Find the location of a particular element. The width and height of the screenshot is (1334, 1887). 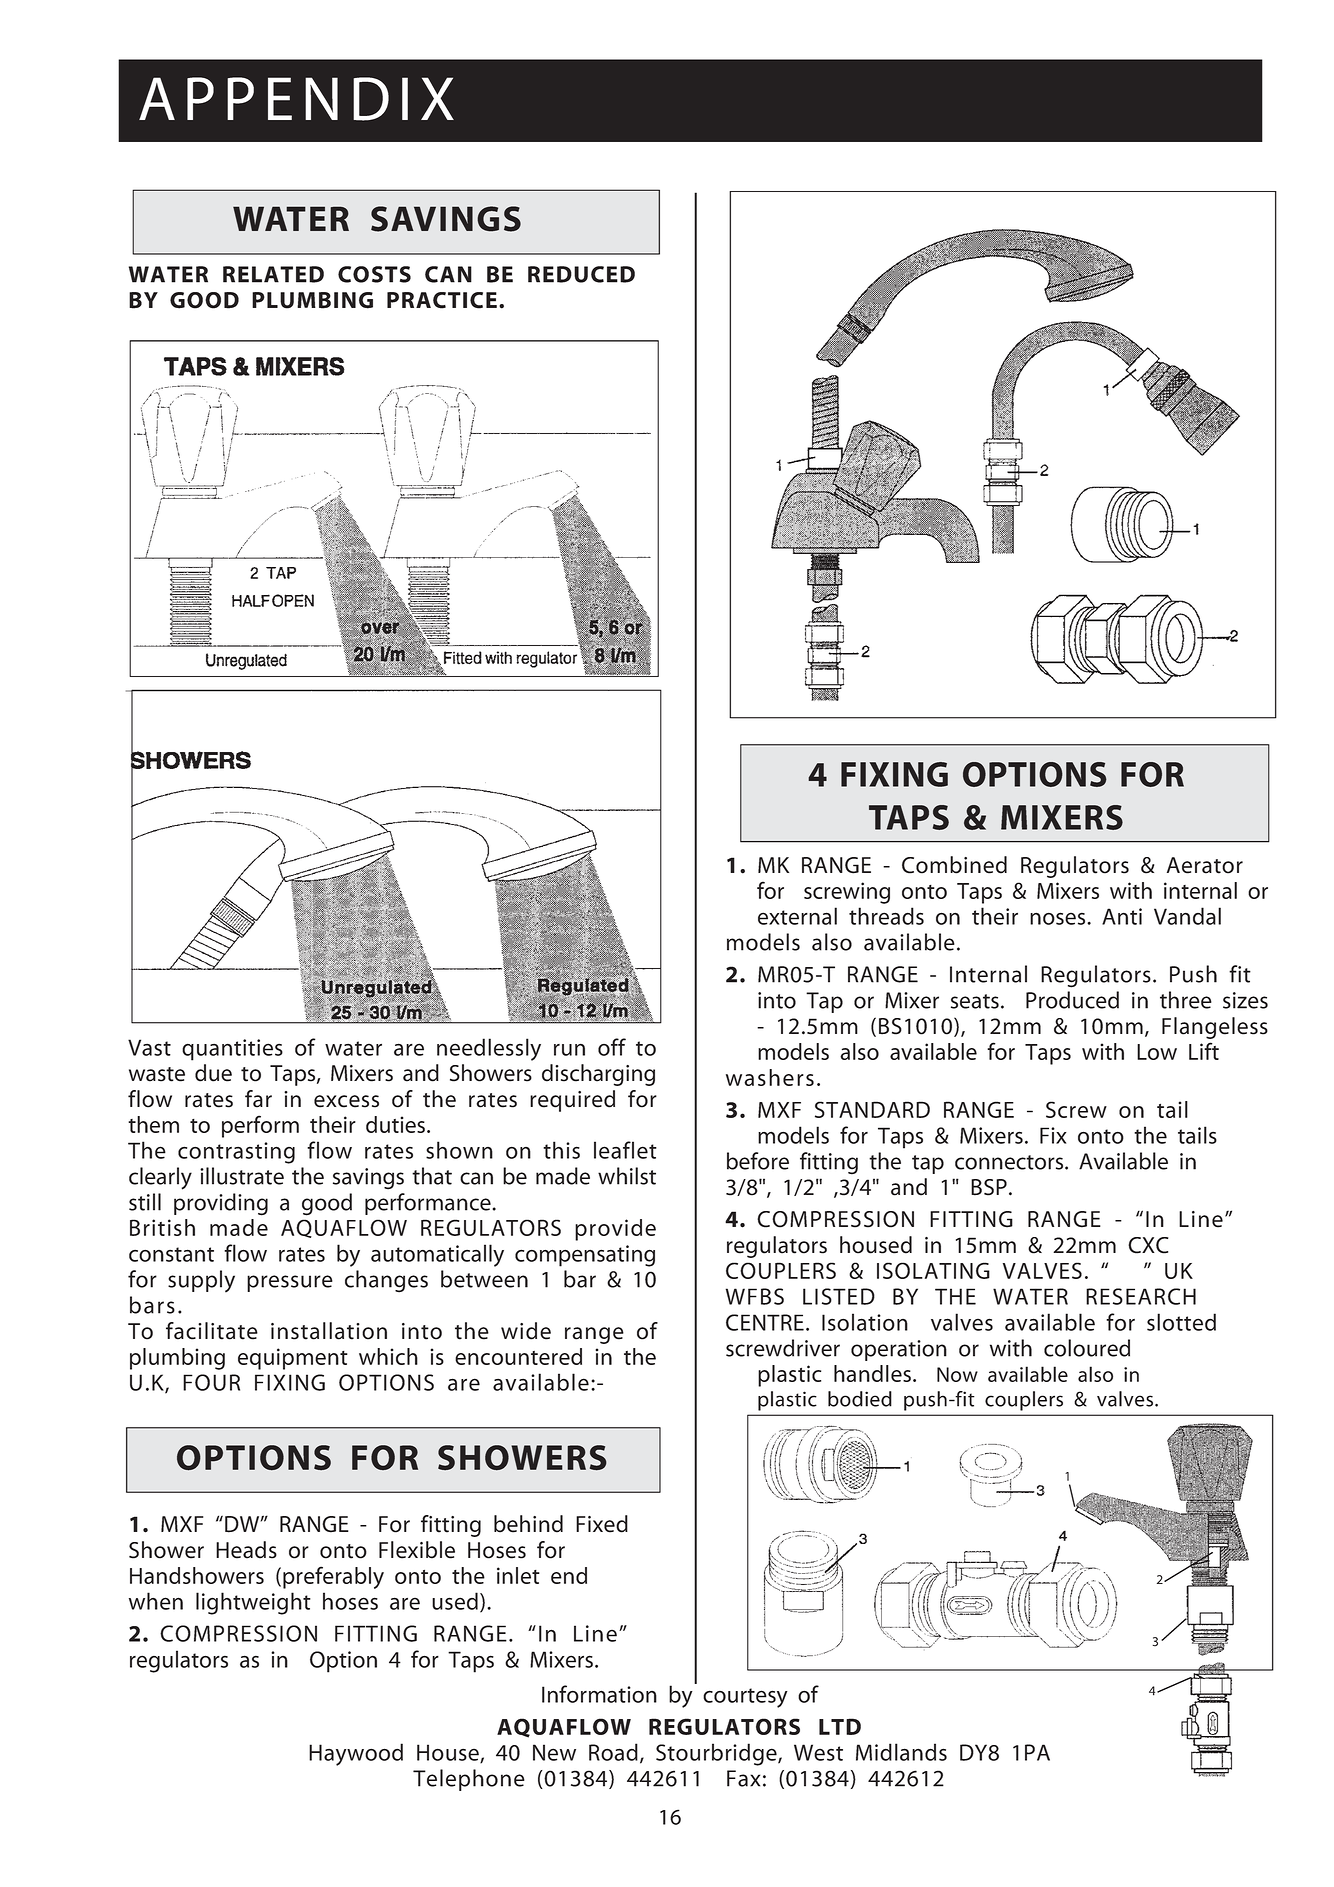

Aerator is located at coordinates (1205, 865).
